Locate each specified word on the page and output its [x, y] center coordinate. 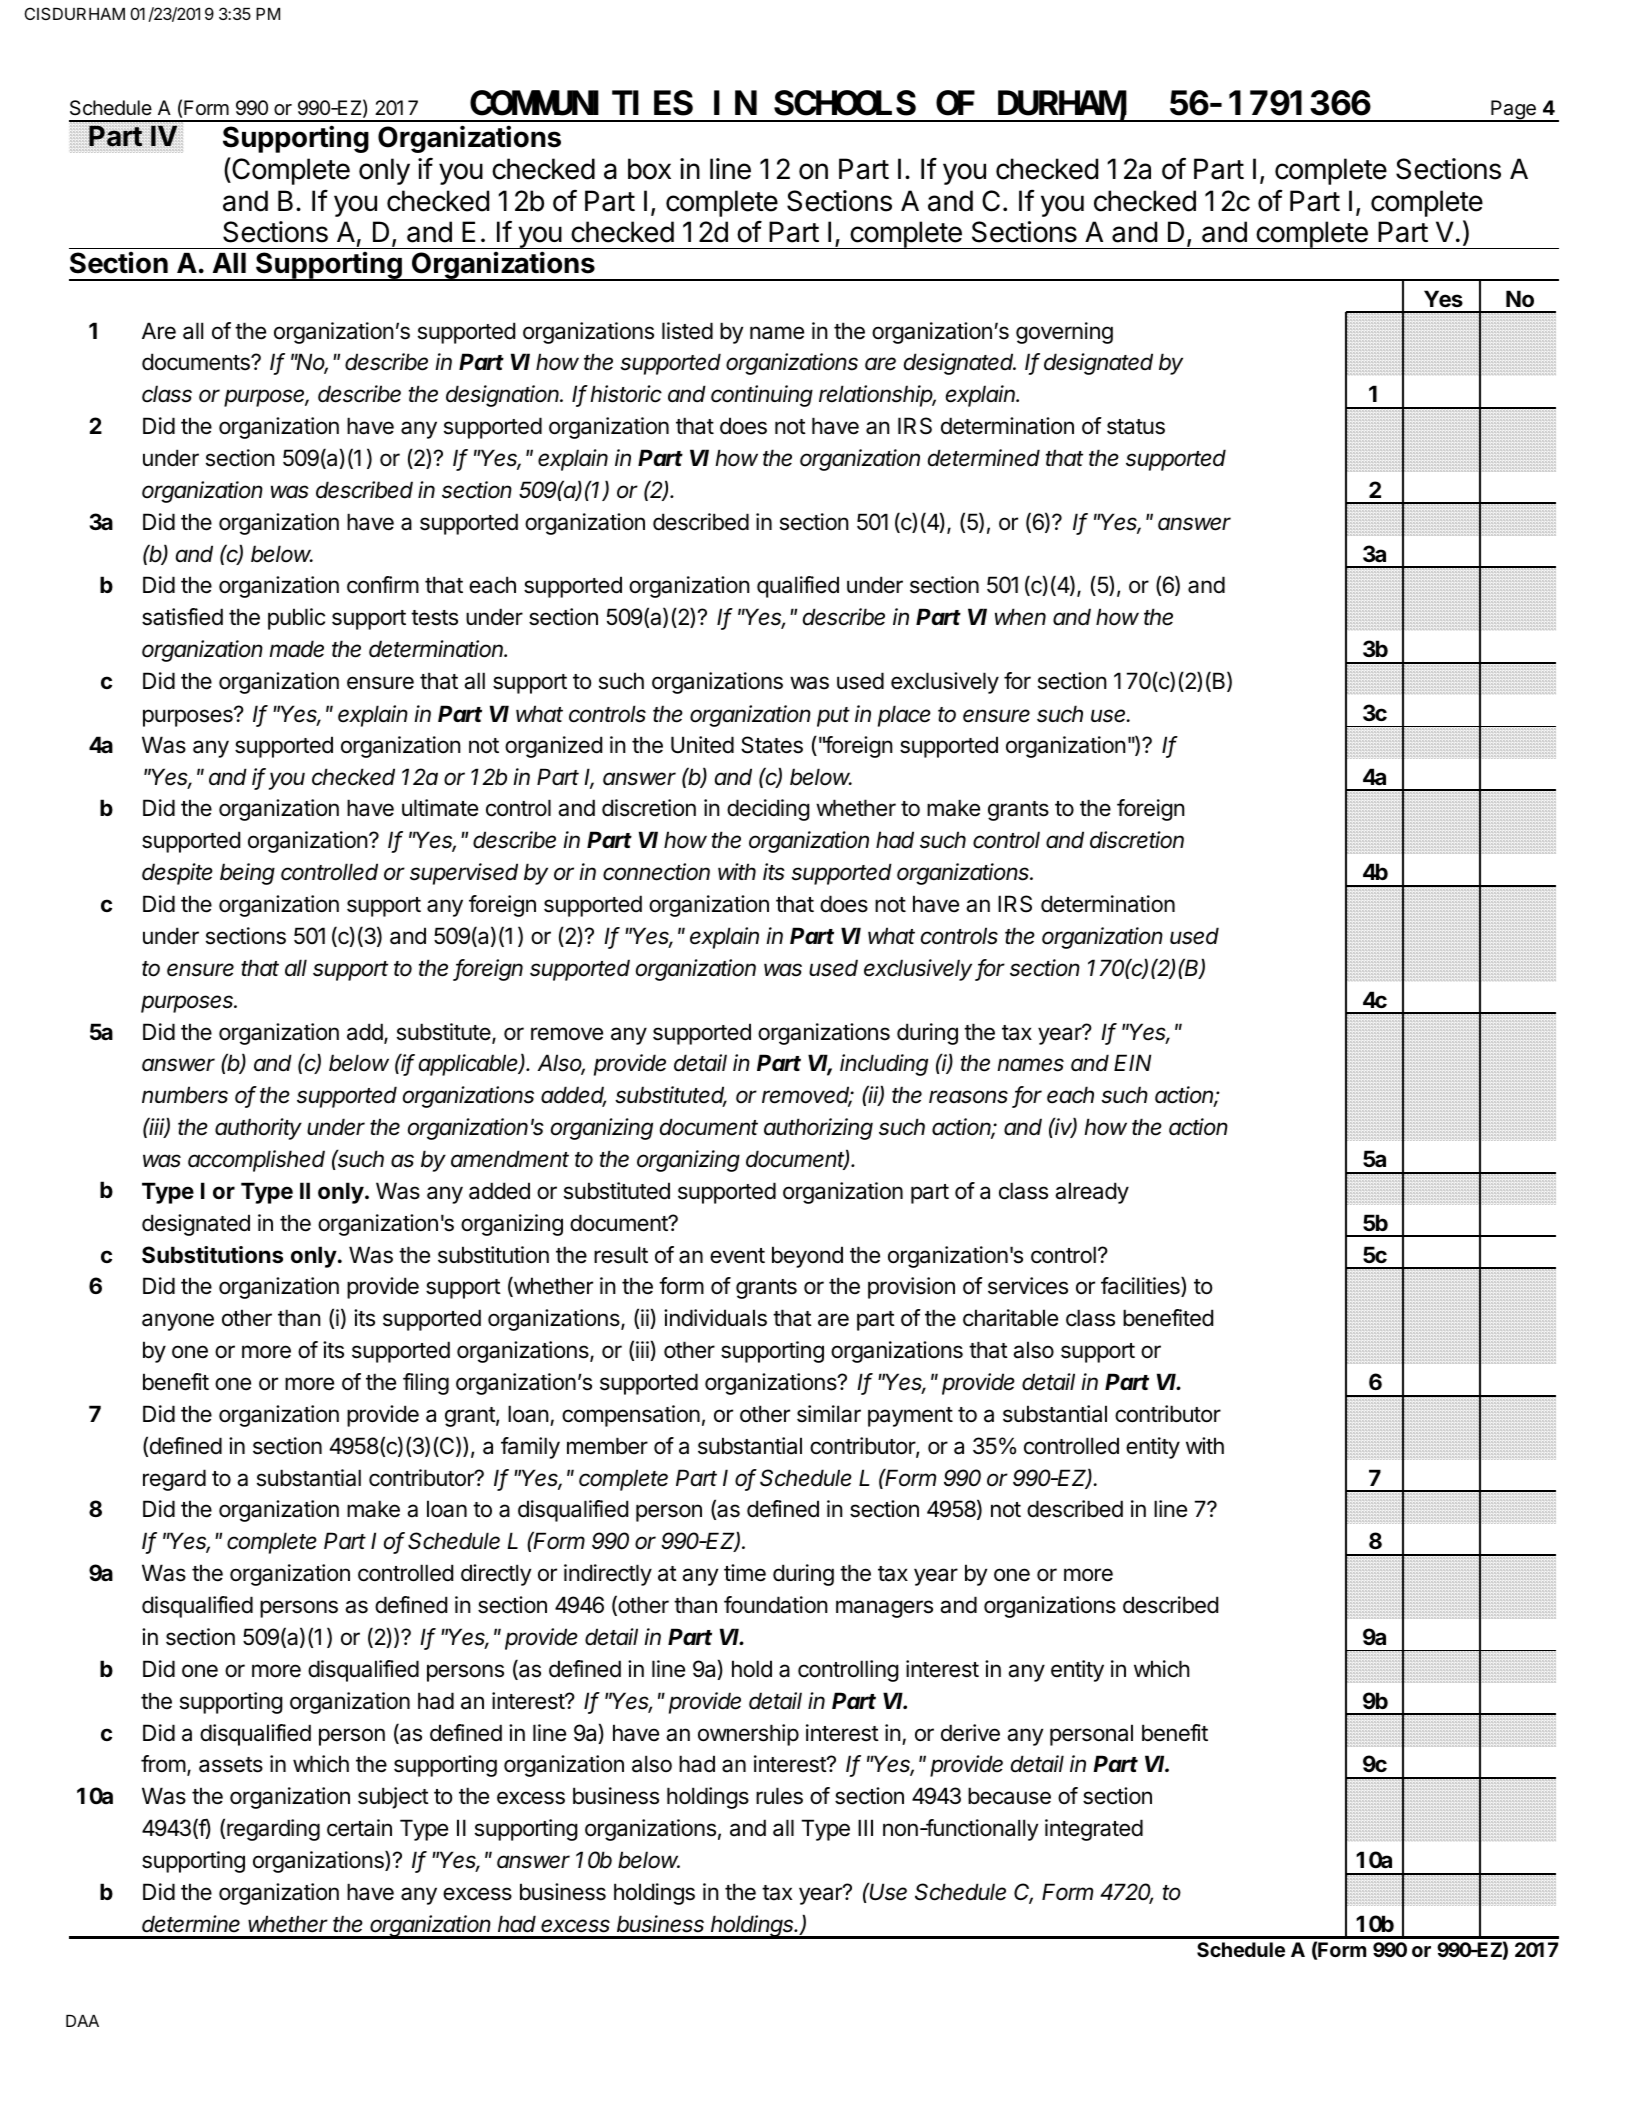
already [1092, 1193]
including [884, 1065]
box [649, 169]
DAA [82, 2021]
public [296, 619]
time [745, 1573]
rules [779, 1796]
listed [687, 331]
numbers [185, 1095]
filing [426, 1384]
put [833, 717]
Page [1513, 111]
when [1020, 617]
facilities [1141, 1287]
